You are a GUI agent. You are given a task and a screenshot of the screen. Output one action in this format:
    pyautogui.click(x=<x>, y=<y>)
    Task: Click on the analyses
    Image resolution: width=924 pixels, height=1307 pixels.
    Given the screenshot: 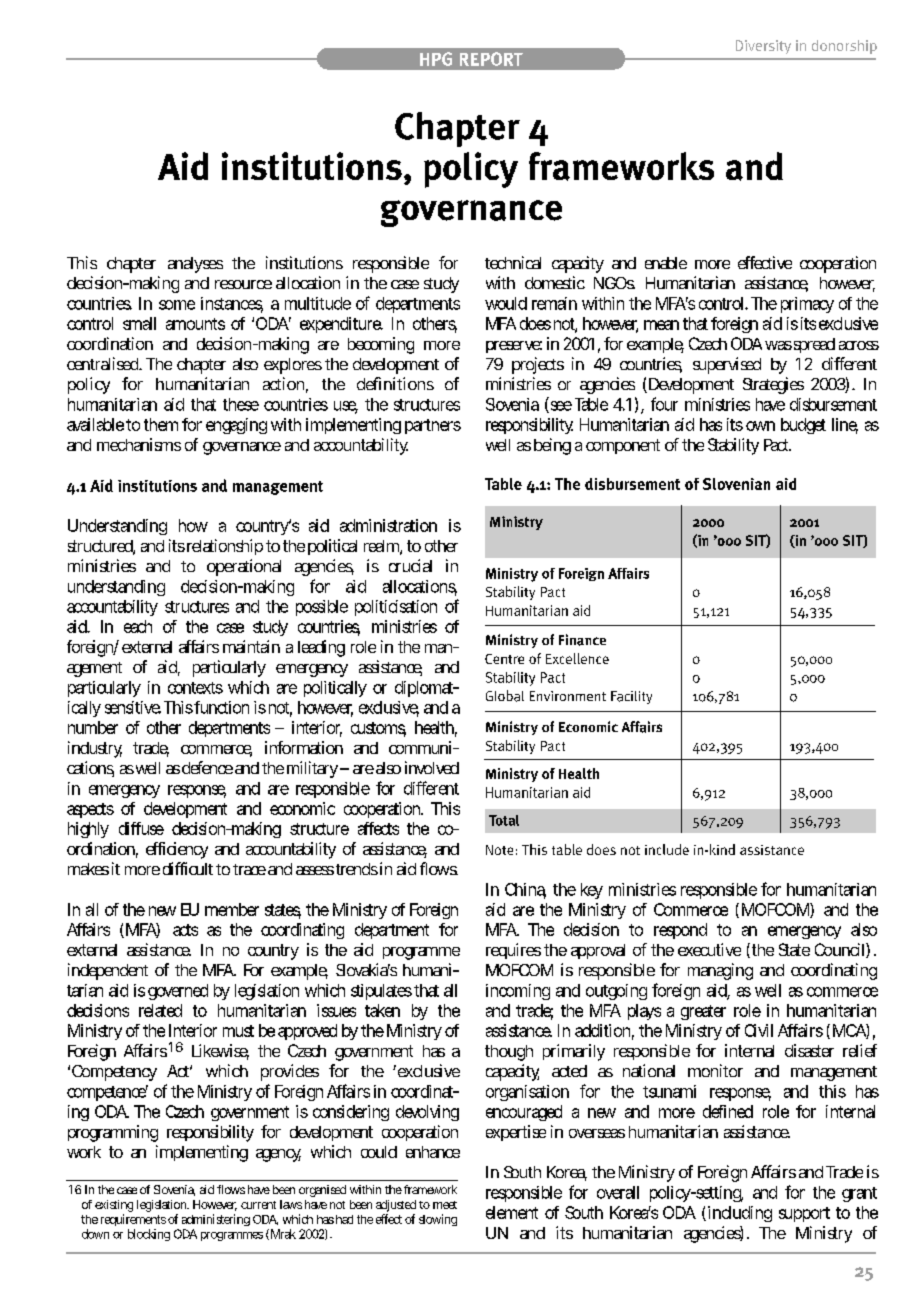 What is the action you would take?
    pyautogui.click(x=195, y=265)
